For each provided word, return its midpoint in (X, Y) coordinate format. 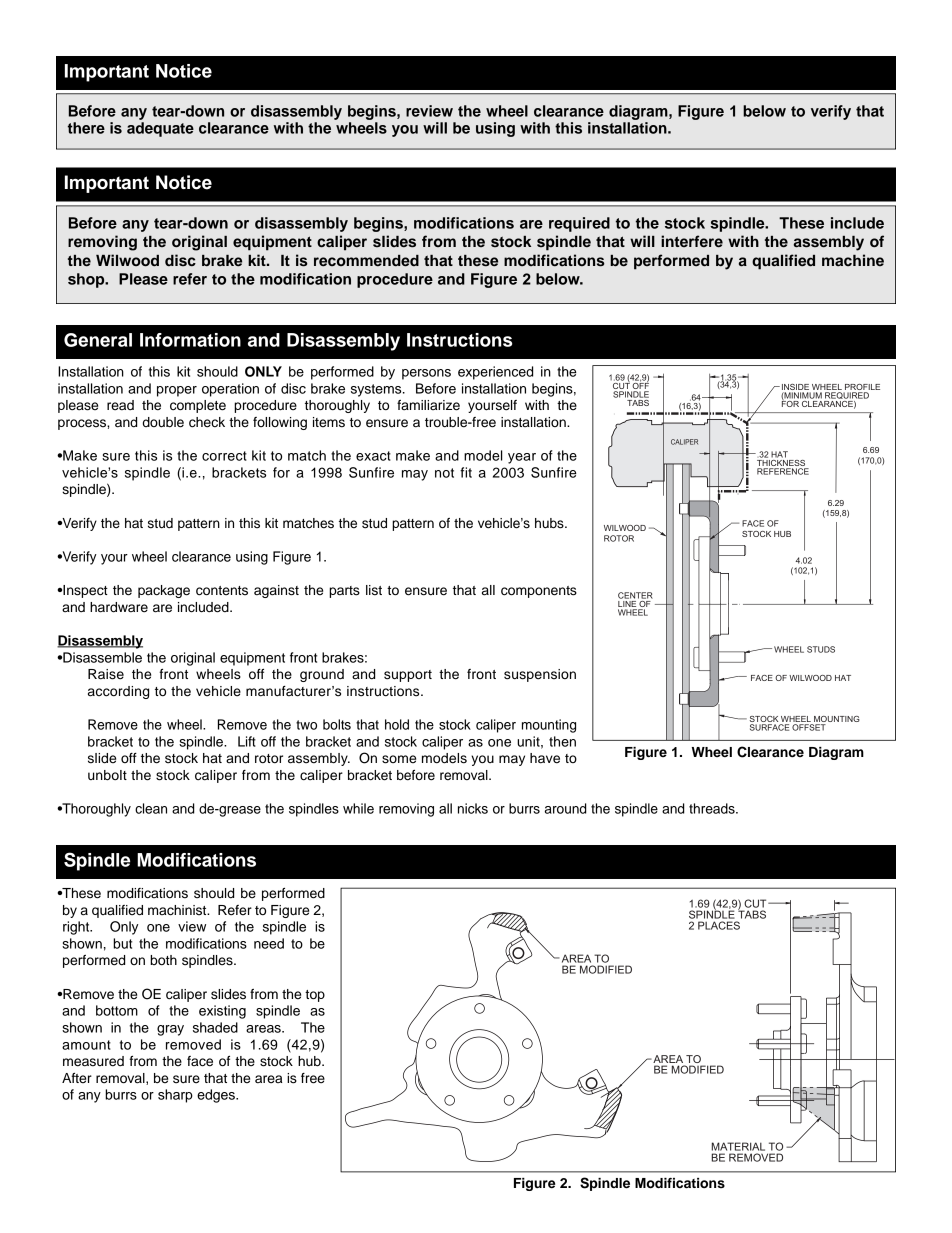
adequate (160, 129)
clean (151, 808)
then (562, 741)
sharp (175, 1096)
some (399, 759)
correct (224, 456)
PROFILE (862, 388)
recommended (366, 261)
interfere (692, 241)
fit (466, 472)
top (315, 996)
